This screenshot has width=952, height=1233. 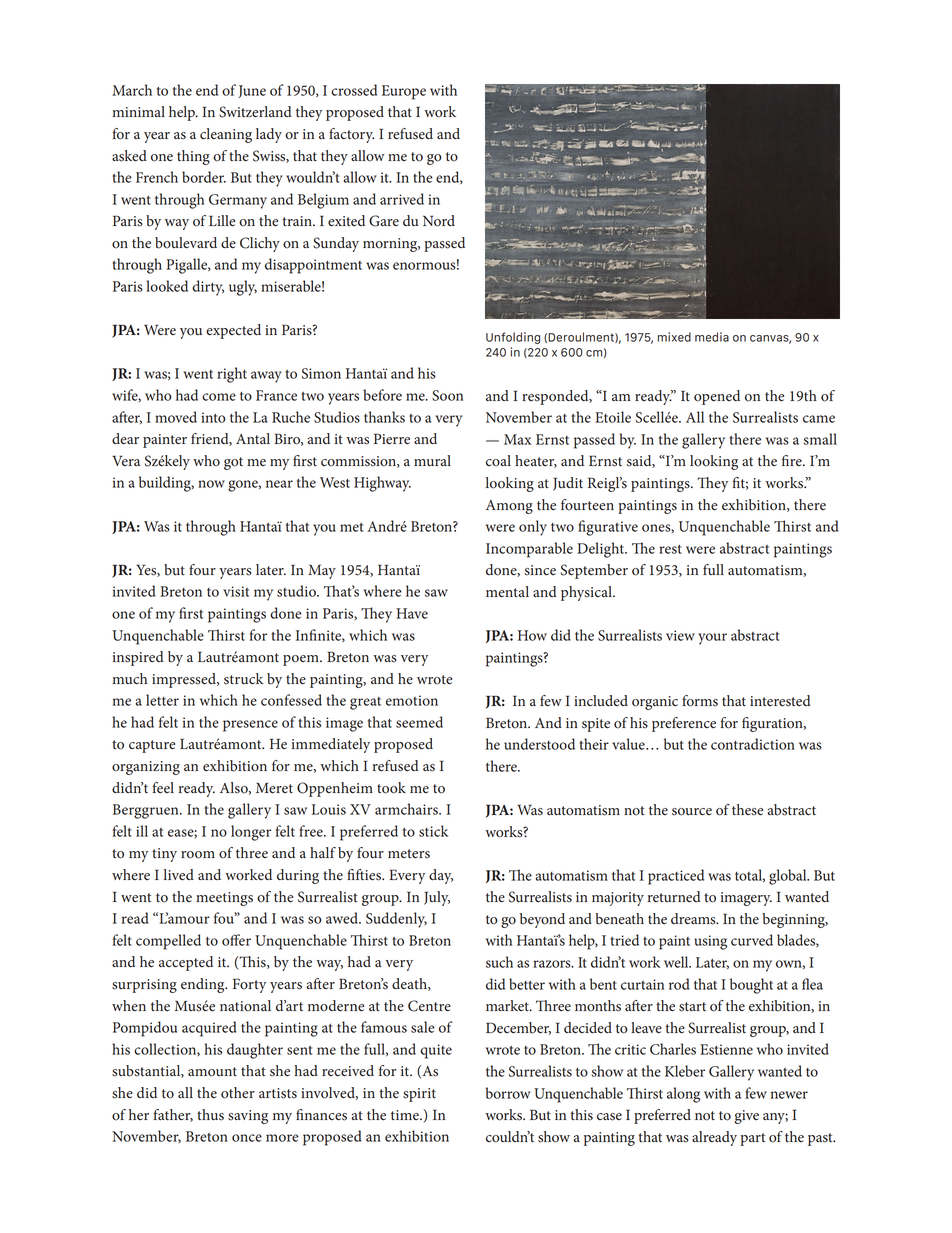 What do you see at coordinates (404, 92) in the screenshot?
I see `Europe` at bounding box center [404, 92].
